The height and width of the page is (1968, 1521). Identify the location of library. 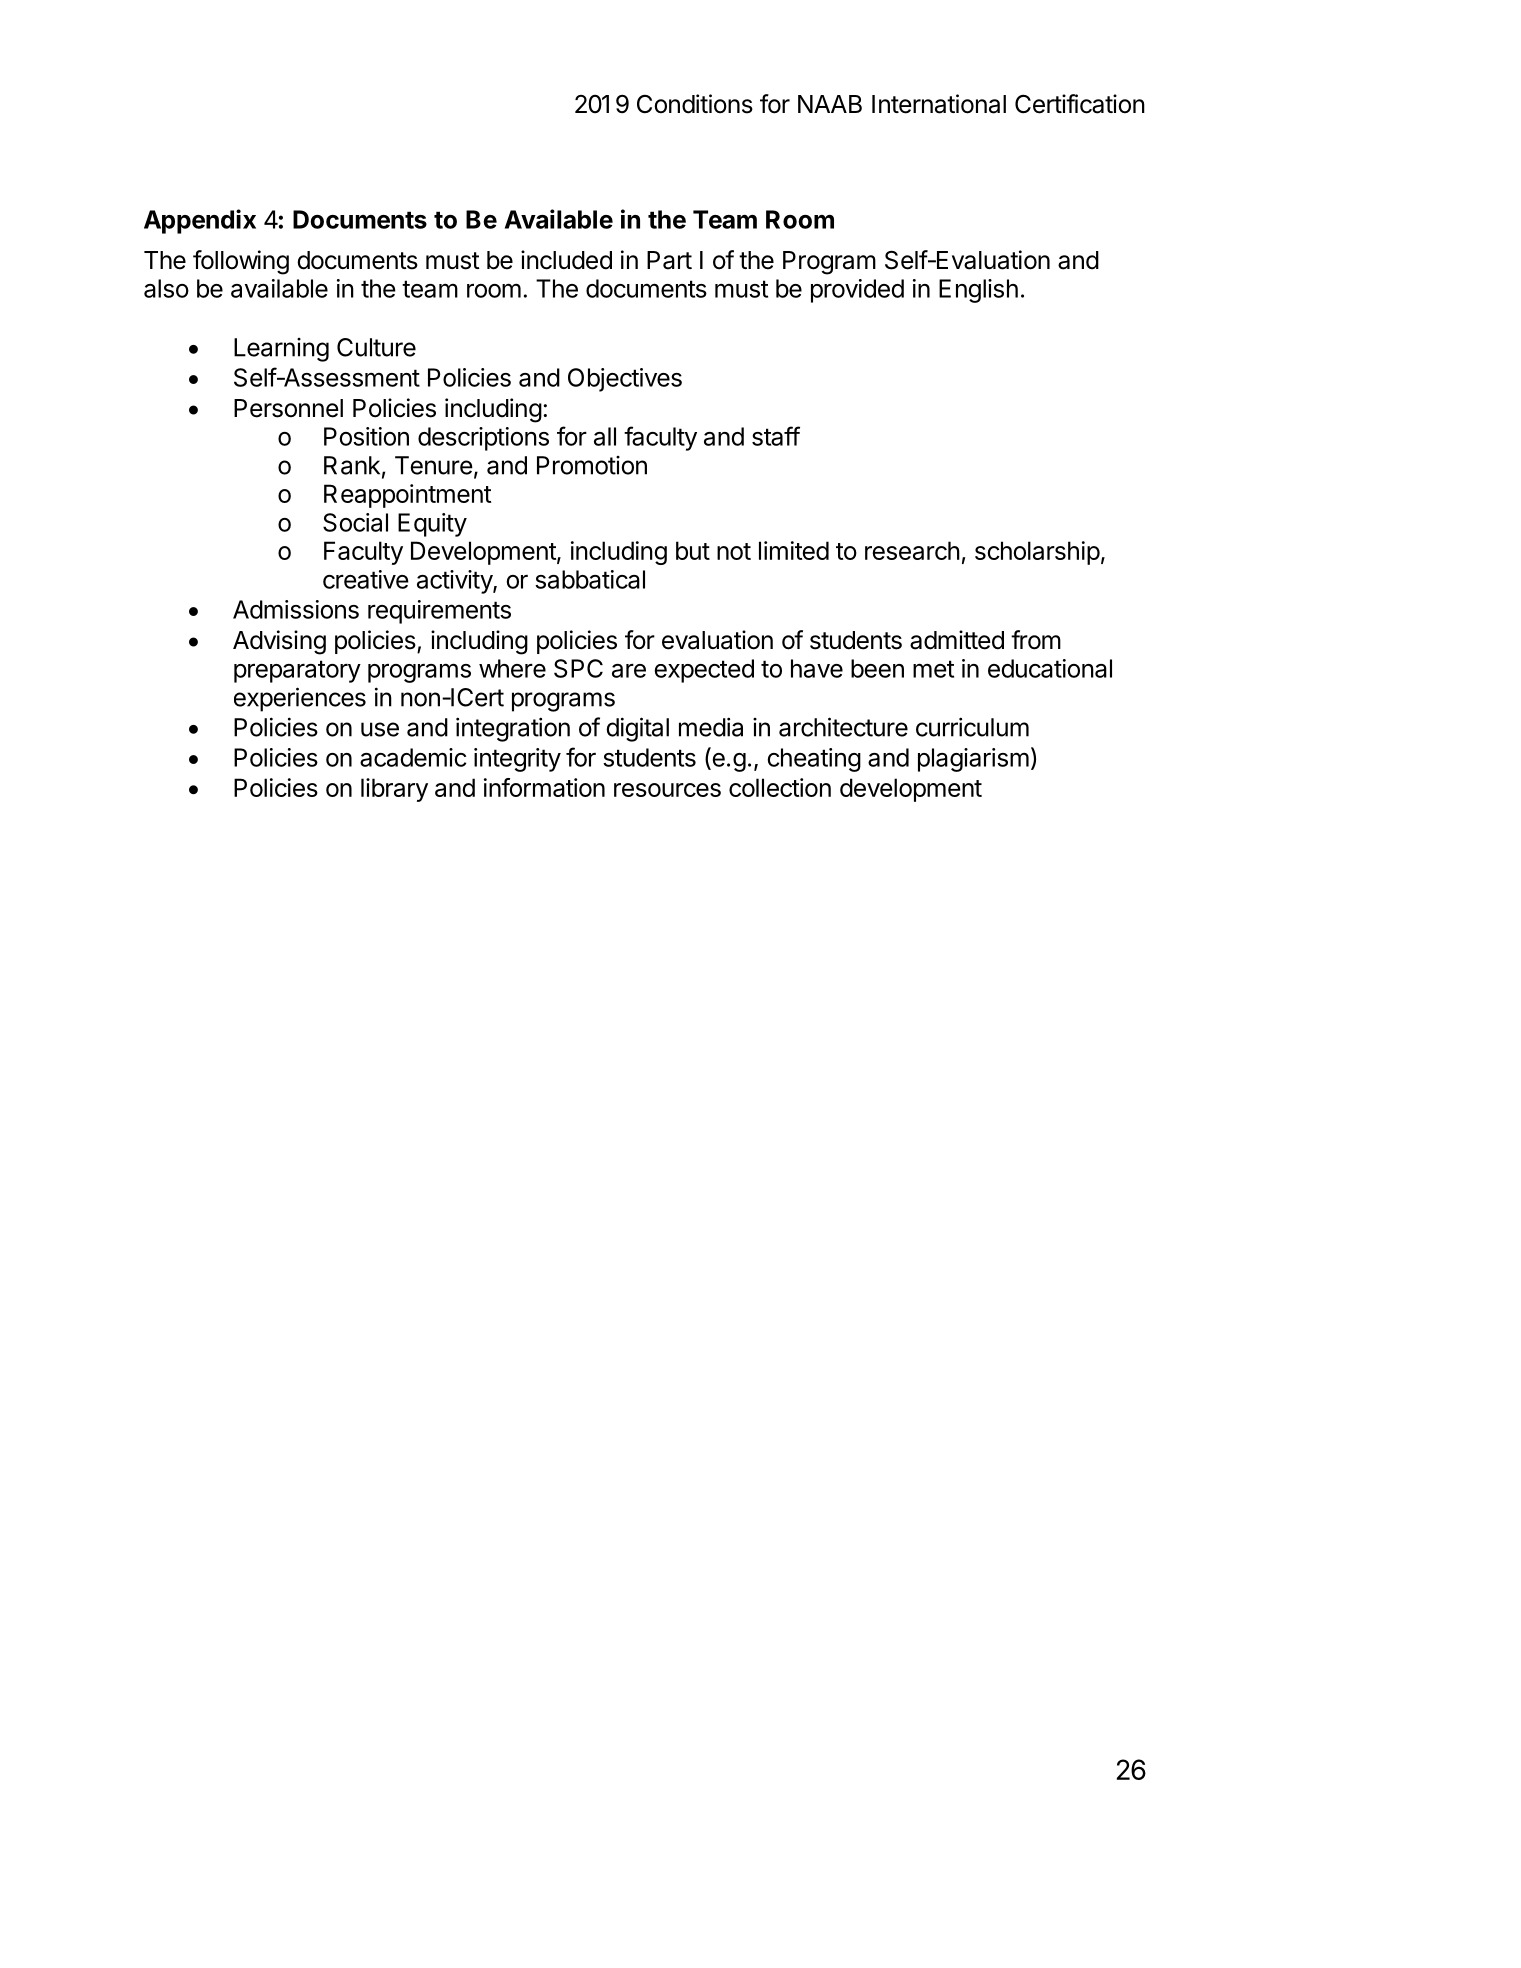
(394, 790).
